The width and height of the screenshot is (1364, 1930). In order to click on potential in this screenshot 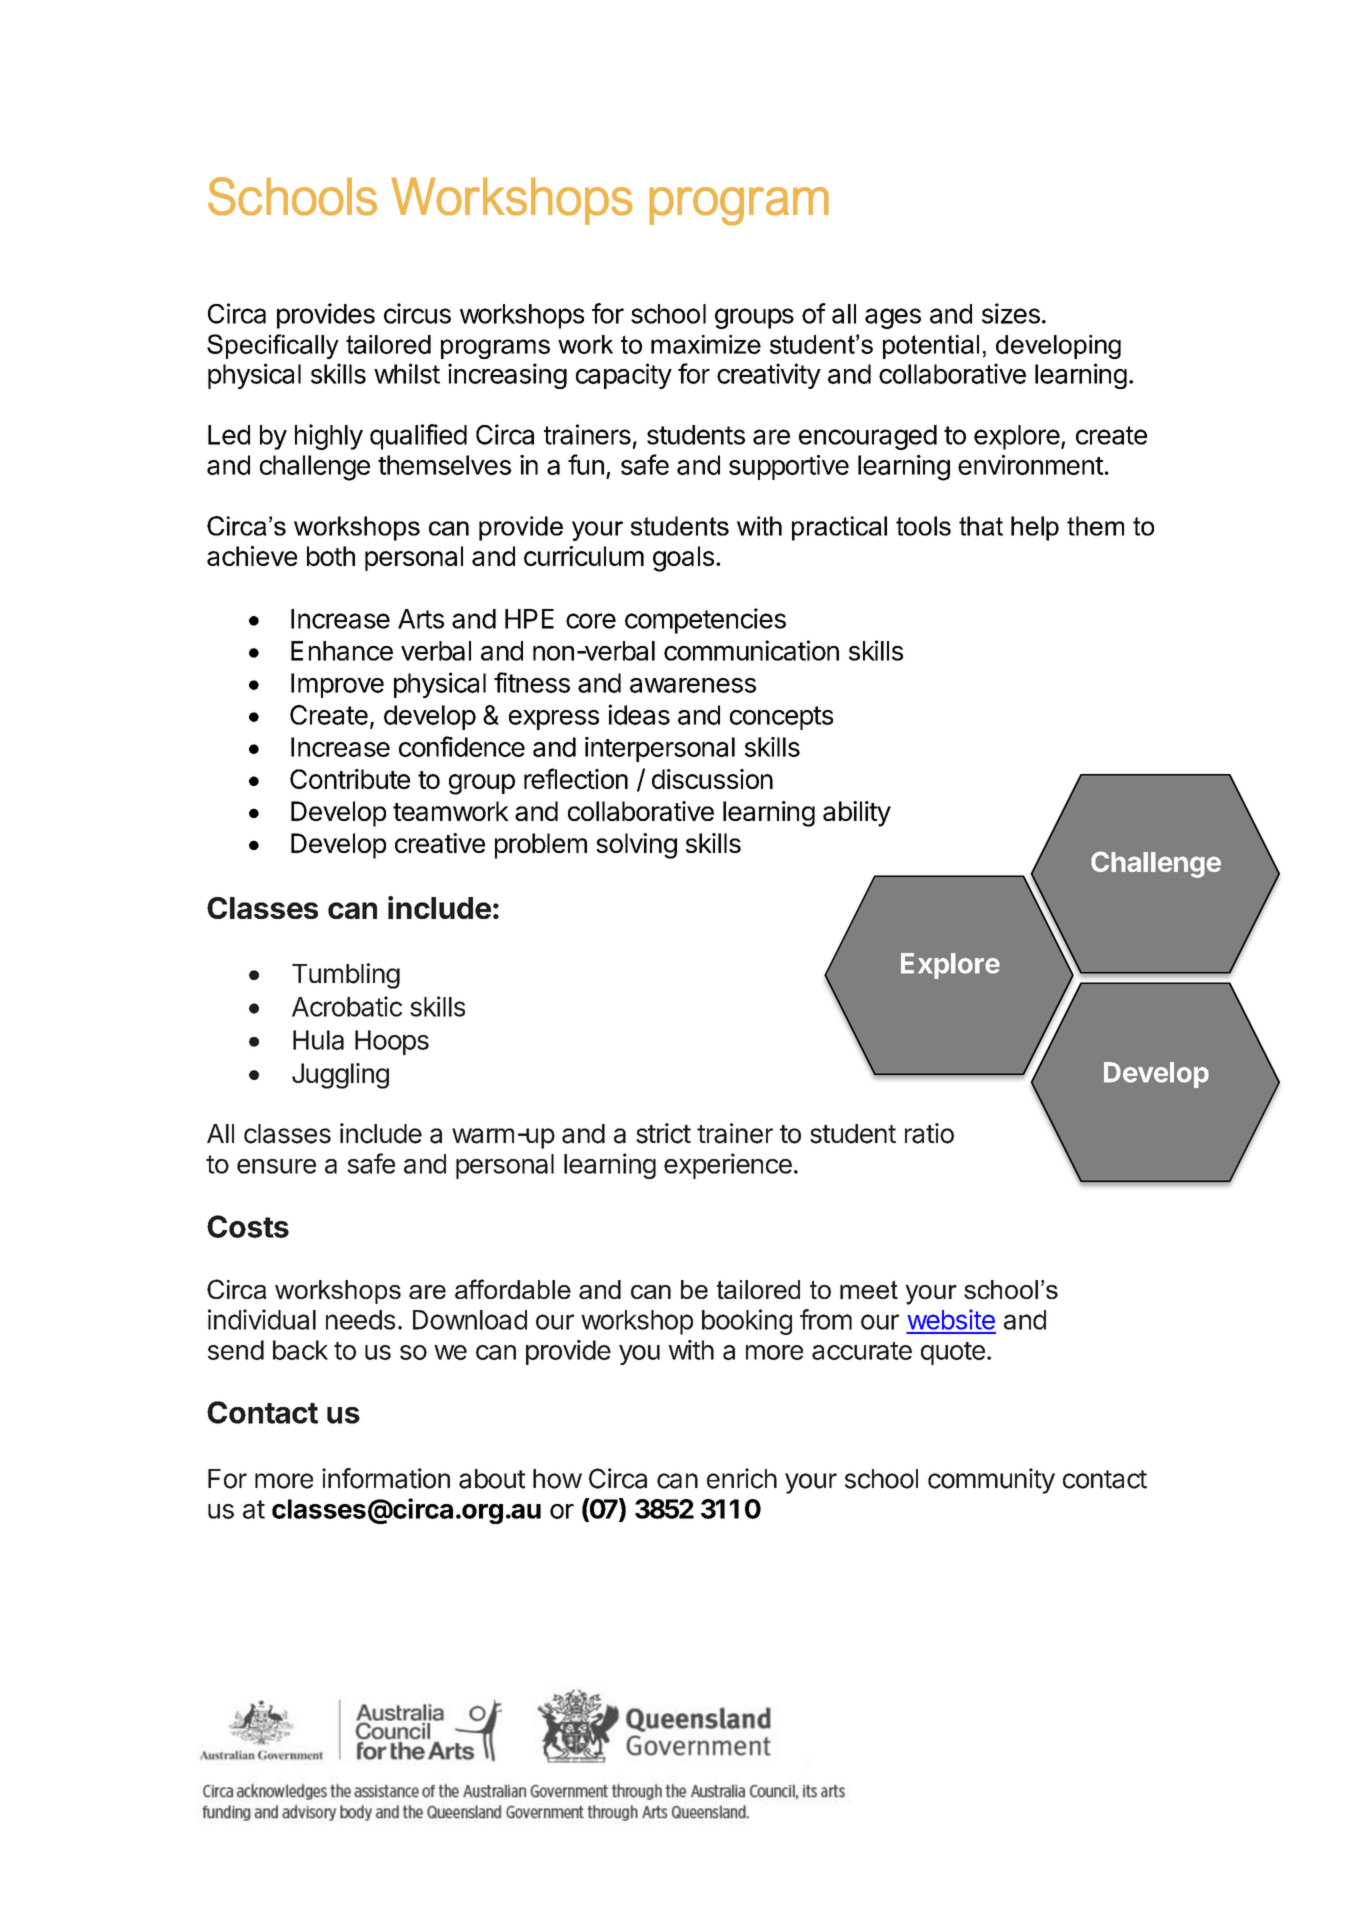, I will do `click(931, 347)`.
